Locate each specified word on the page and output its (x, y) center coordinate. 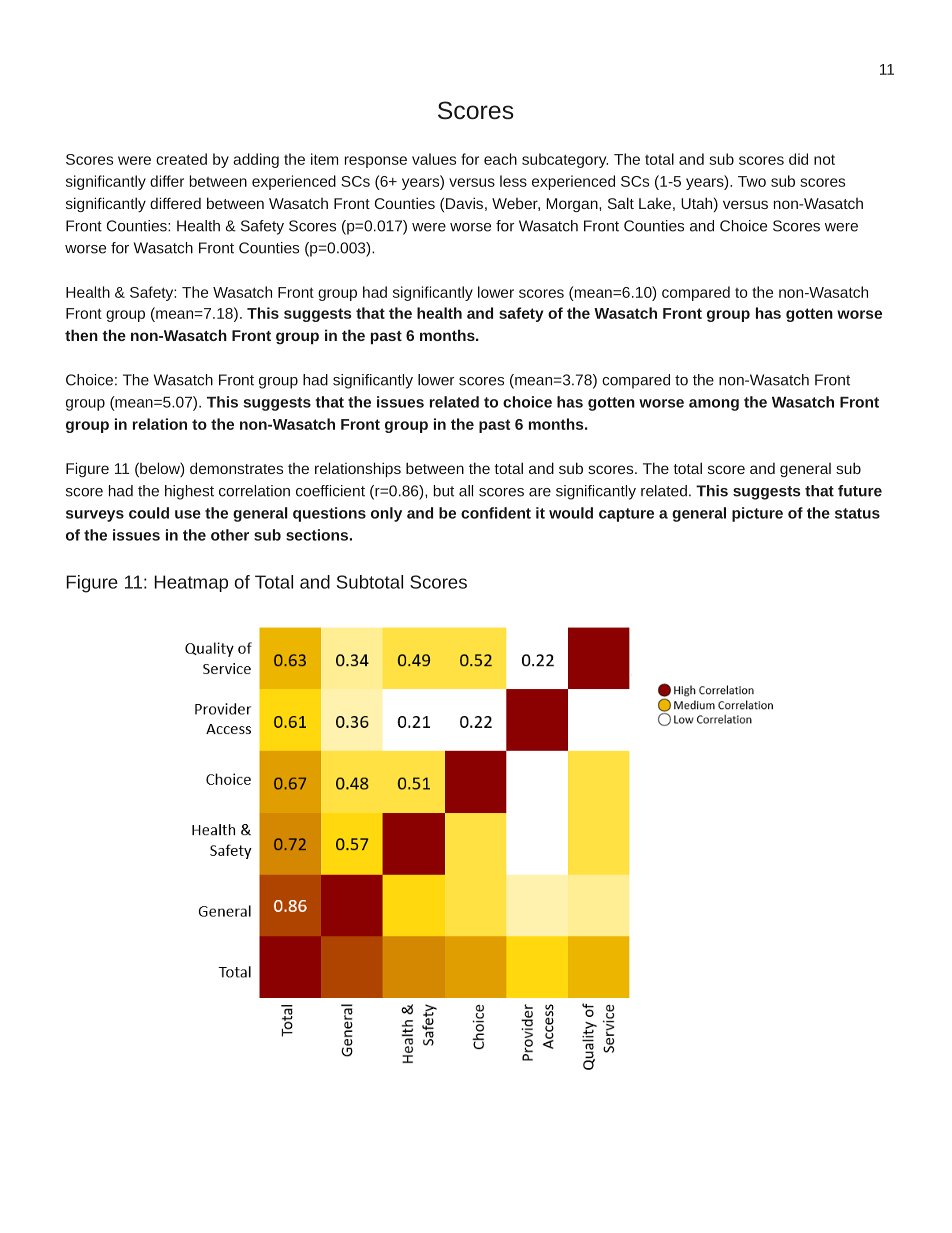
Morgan (573, 205)
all (466, 491)
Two (752, 181)
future (860, 491)
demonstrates (236, 468)
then (81, 335)
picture (757, 514)
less (513, 181)
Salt (621, 203)
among (714, 405)
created (181, 159)
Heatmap (191, 583)
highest (189, 492)
